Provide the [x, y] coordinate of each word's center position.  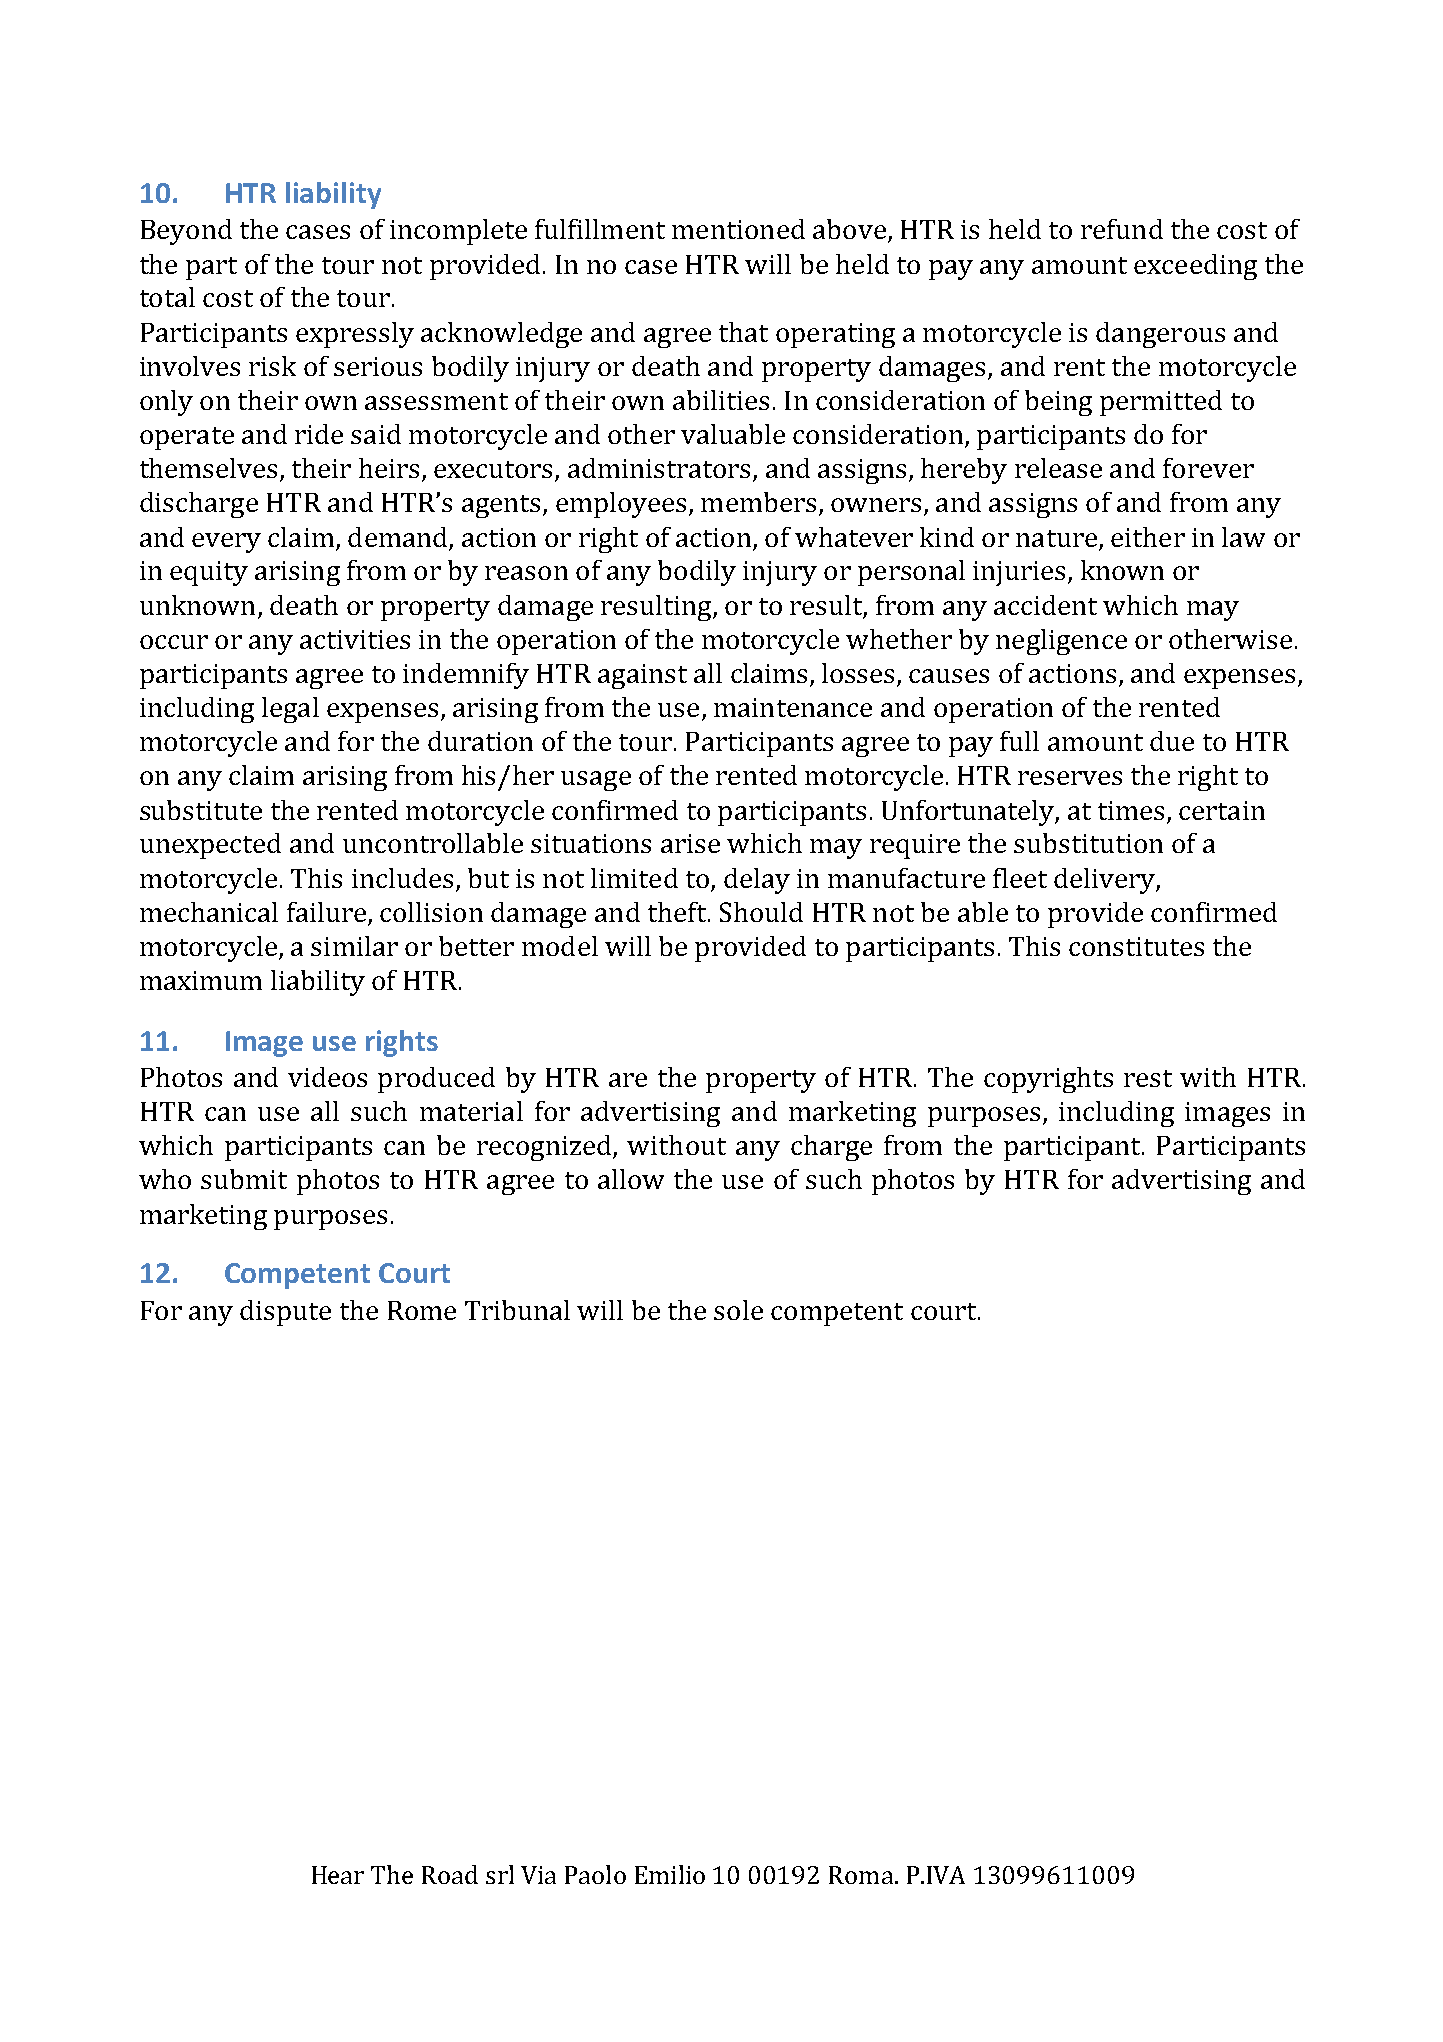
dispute [285, 1313]
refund [1122, 229]
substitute [201, 810]
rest [1148, 1078]
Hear [338, 1875]
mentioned [738, 229]
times [1131, 810]
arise [690, 843]
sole [738, 1310]
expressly [355, 335]
